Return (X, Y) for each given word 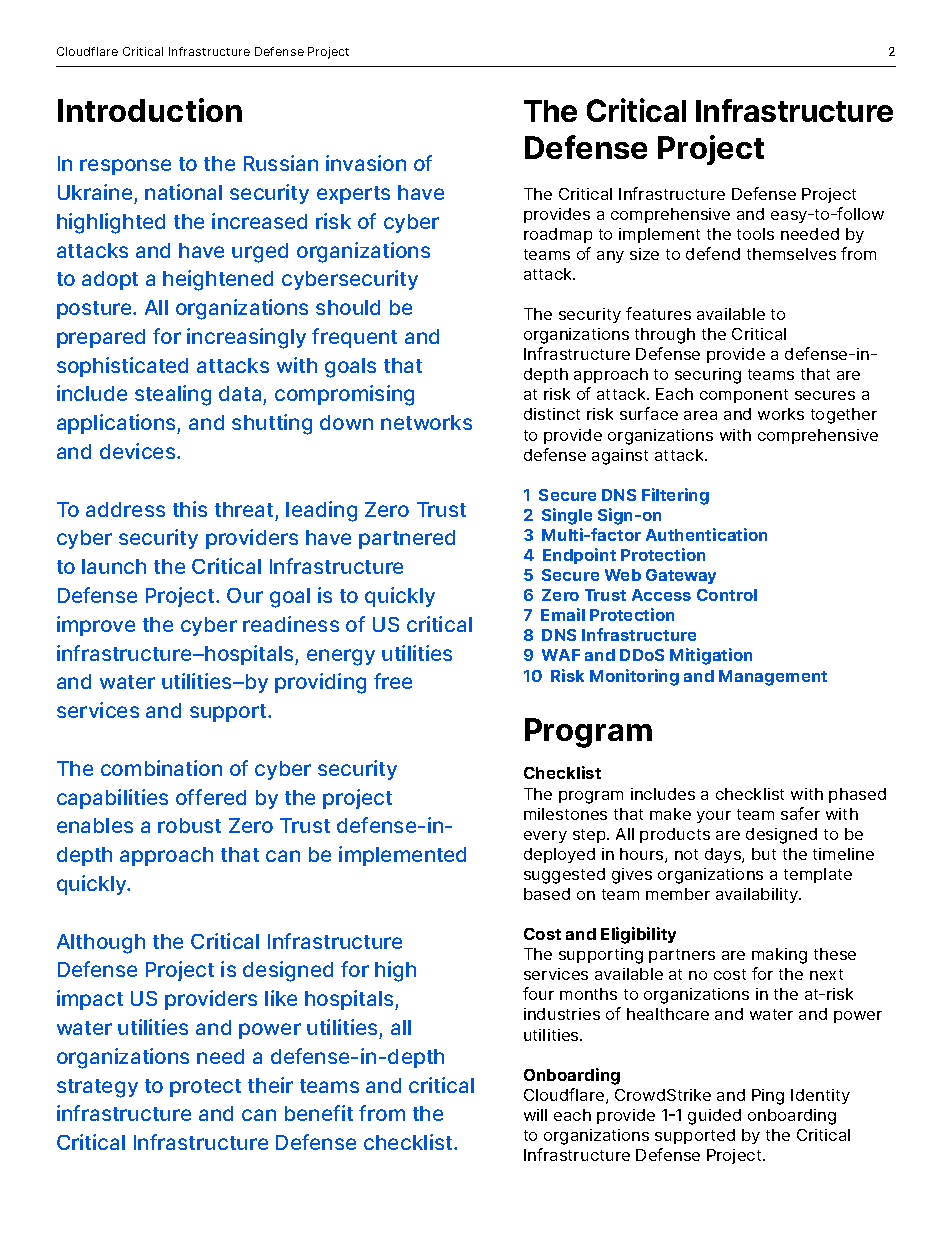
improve (96, 626)
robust (189, 825)
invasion (366, 163)
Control (727, 595)
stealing (173, 395)
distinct (552, 414)
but (764, 854)
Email (563, 614)
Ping (768, 1097)
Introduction (150, 110)
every (545, 837)
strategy (97, 1088)
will (535, 1115)
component (744, 396)
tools (755, 234)
